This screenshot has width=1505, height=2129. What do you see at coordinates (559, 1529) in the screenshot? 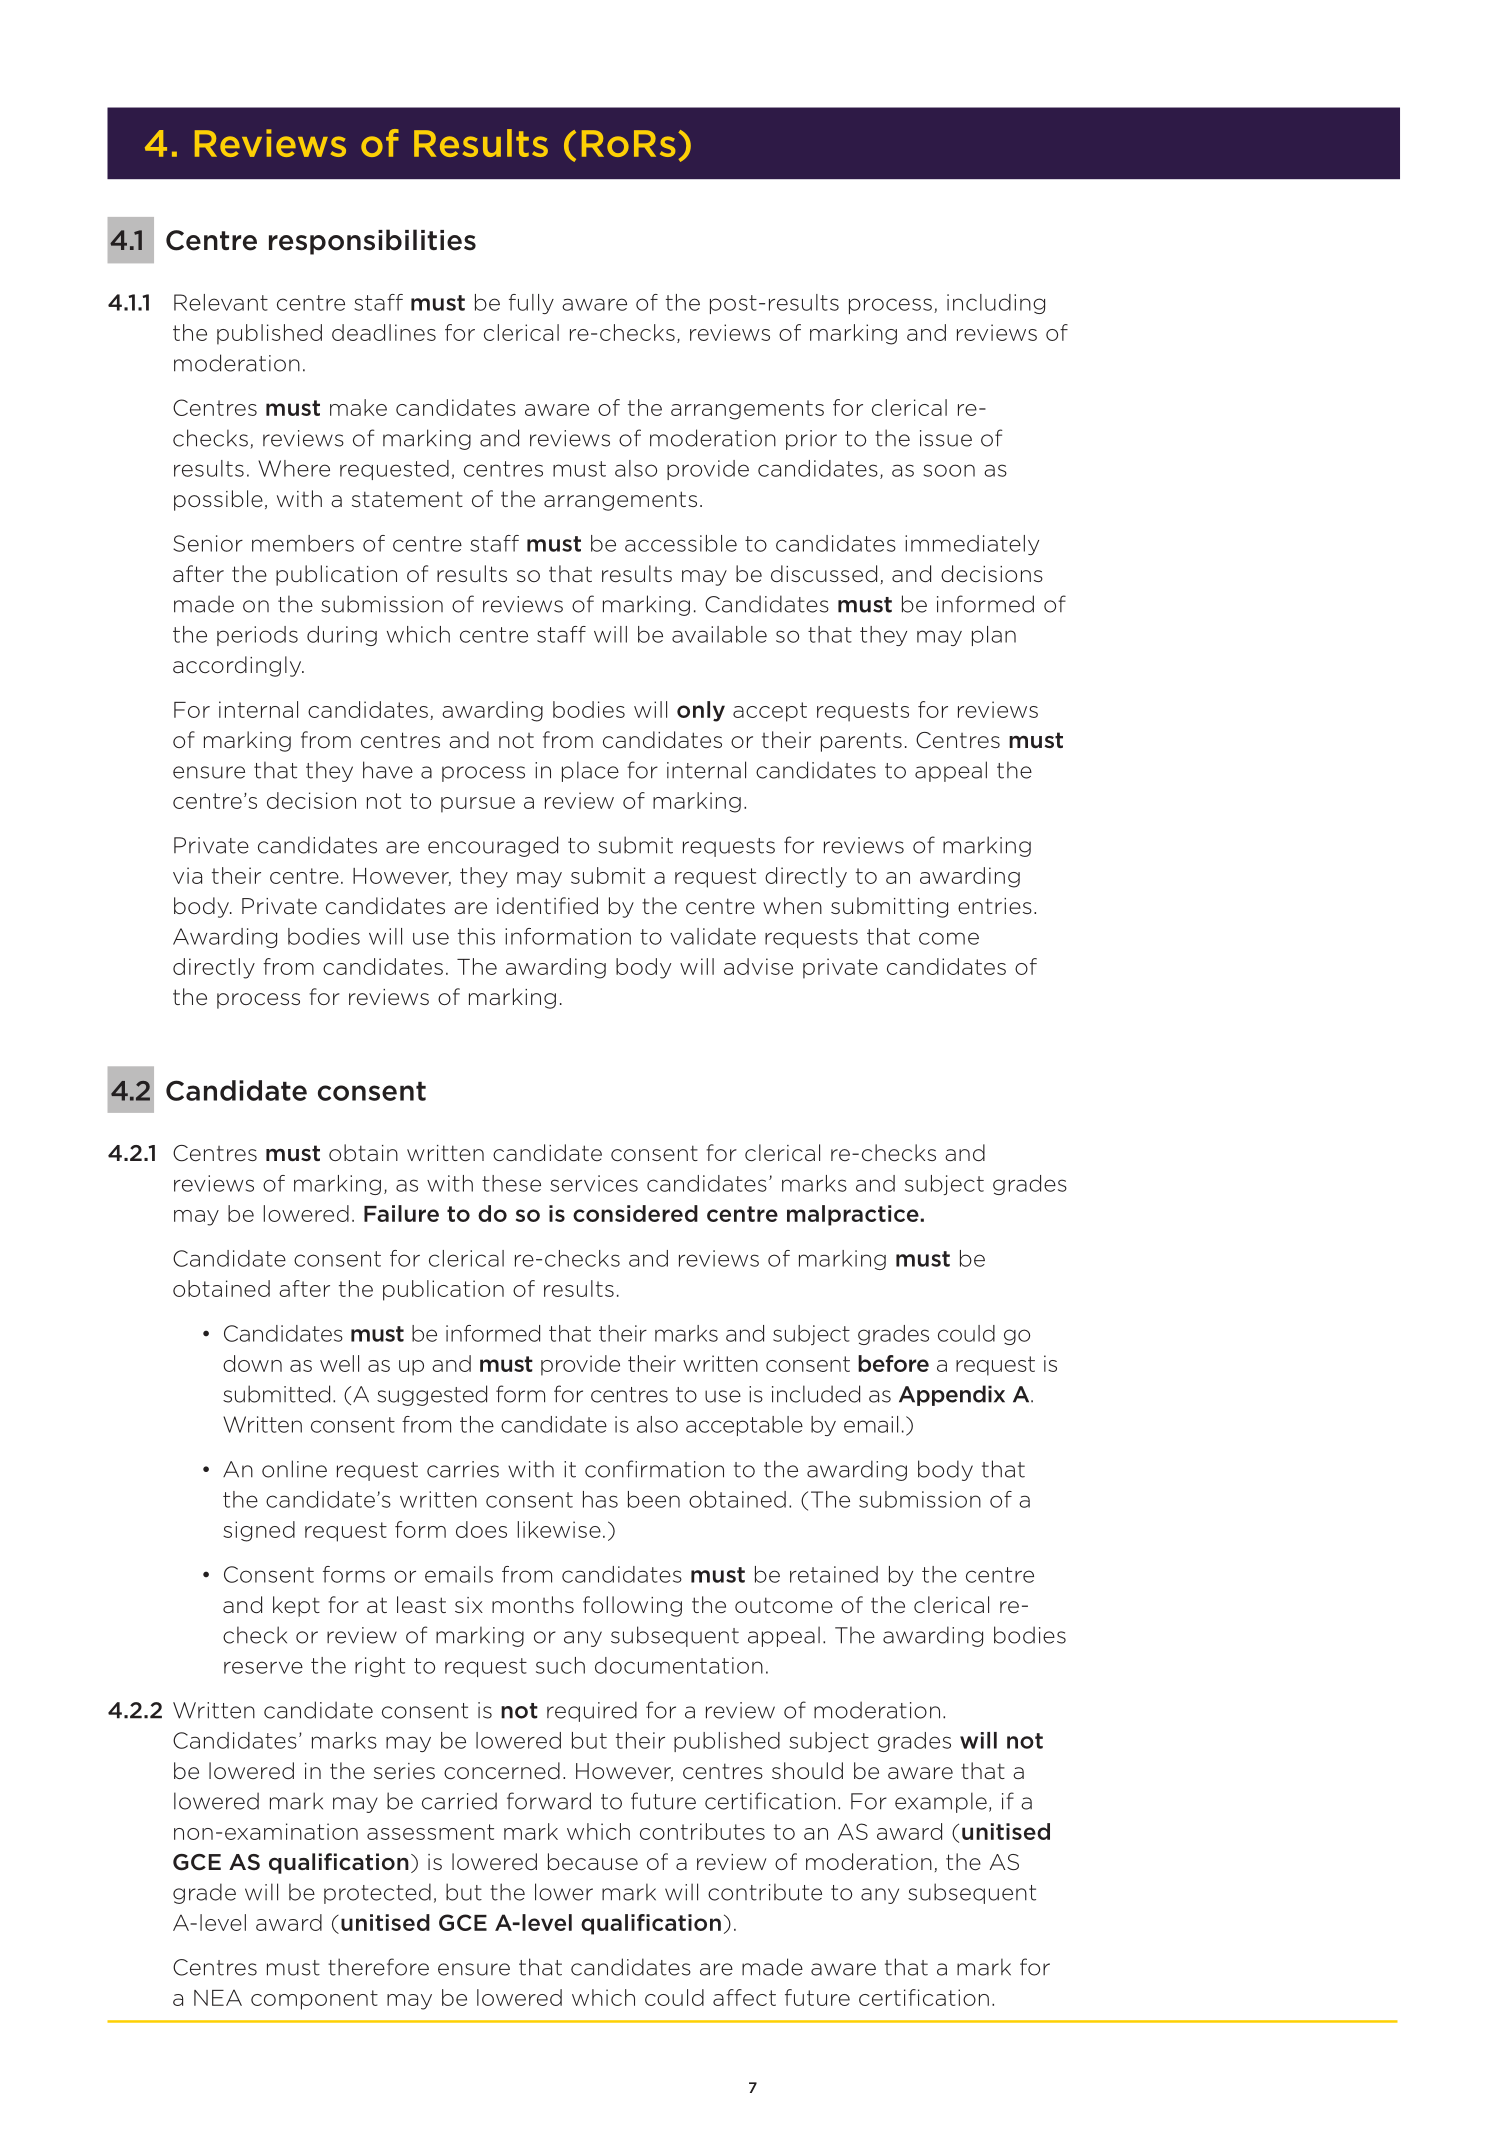
I see `likewise` at bounding box center [559, 1529].
